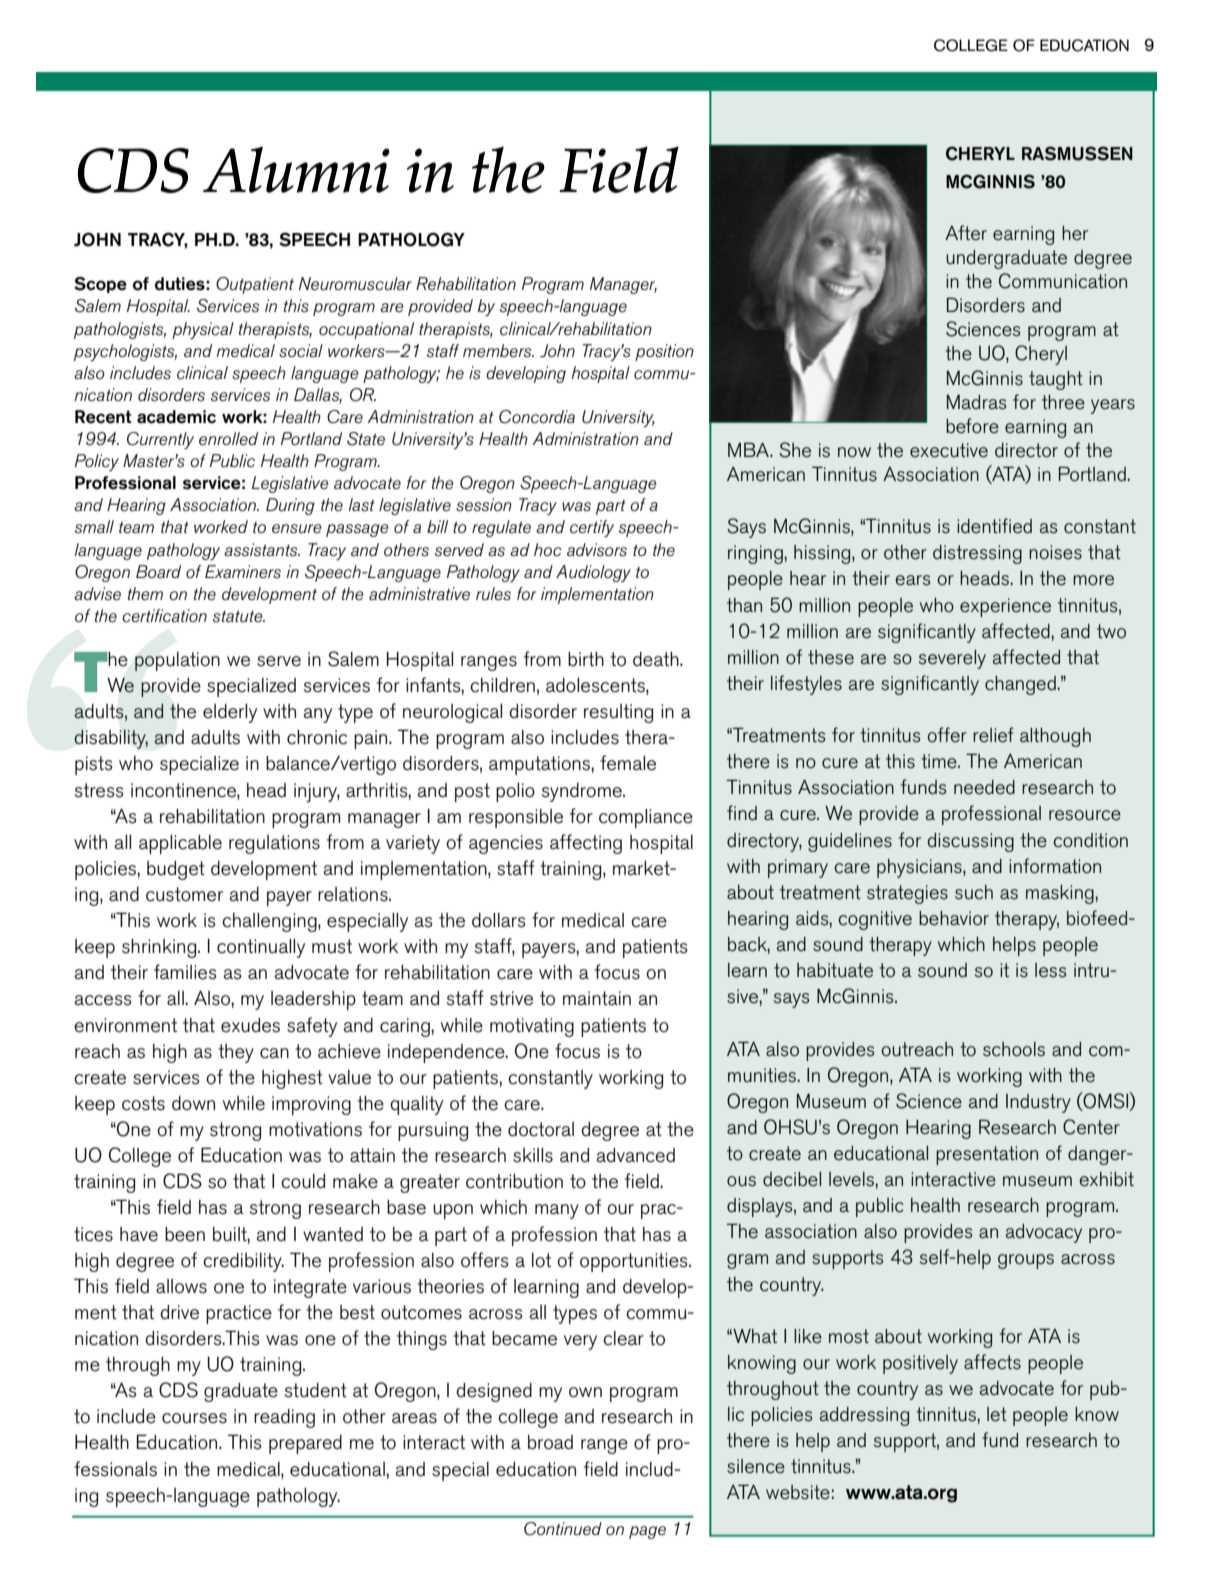 Image resolution: width=1229 pixels, height=1591 pixels. What do you see at coordinates (966, 233) in the screenshot?
I see `After` at bounding box center [966, 233].
